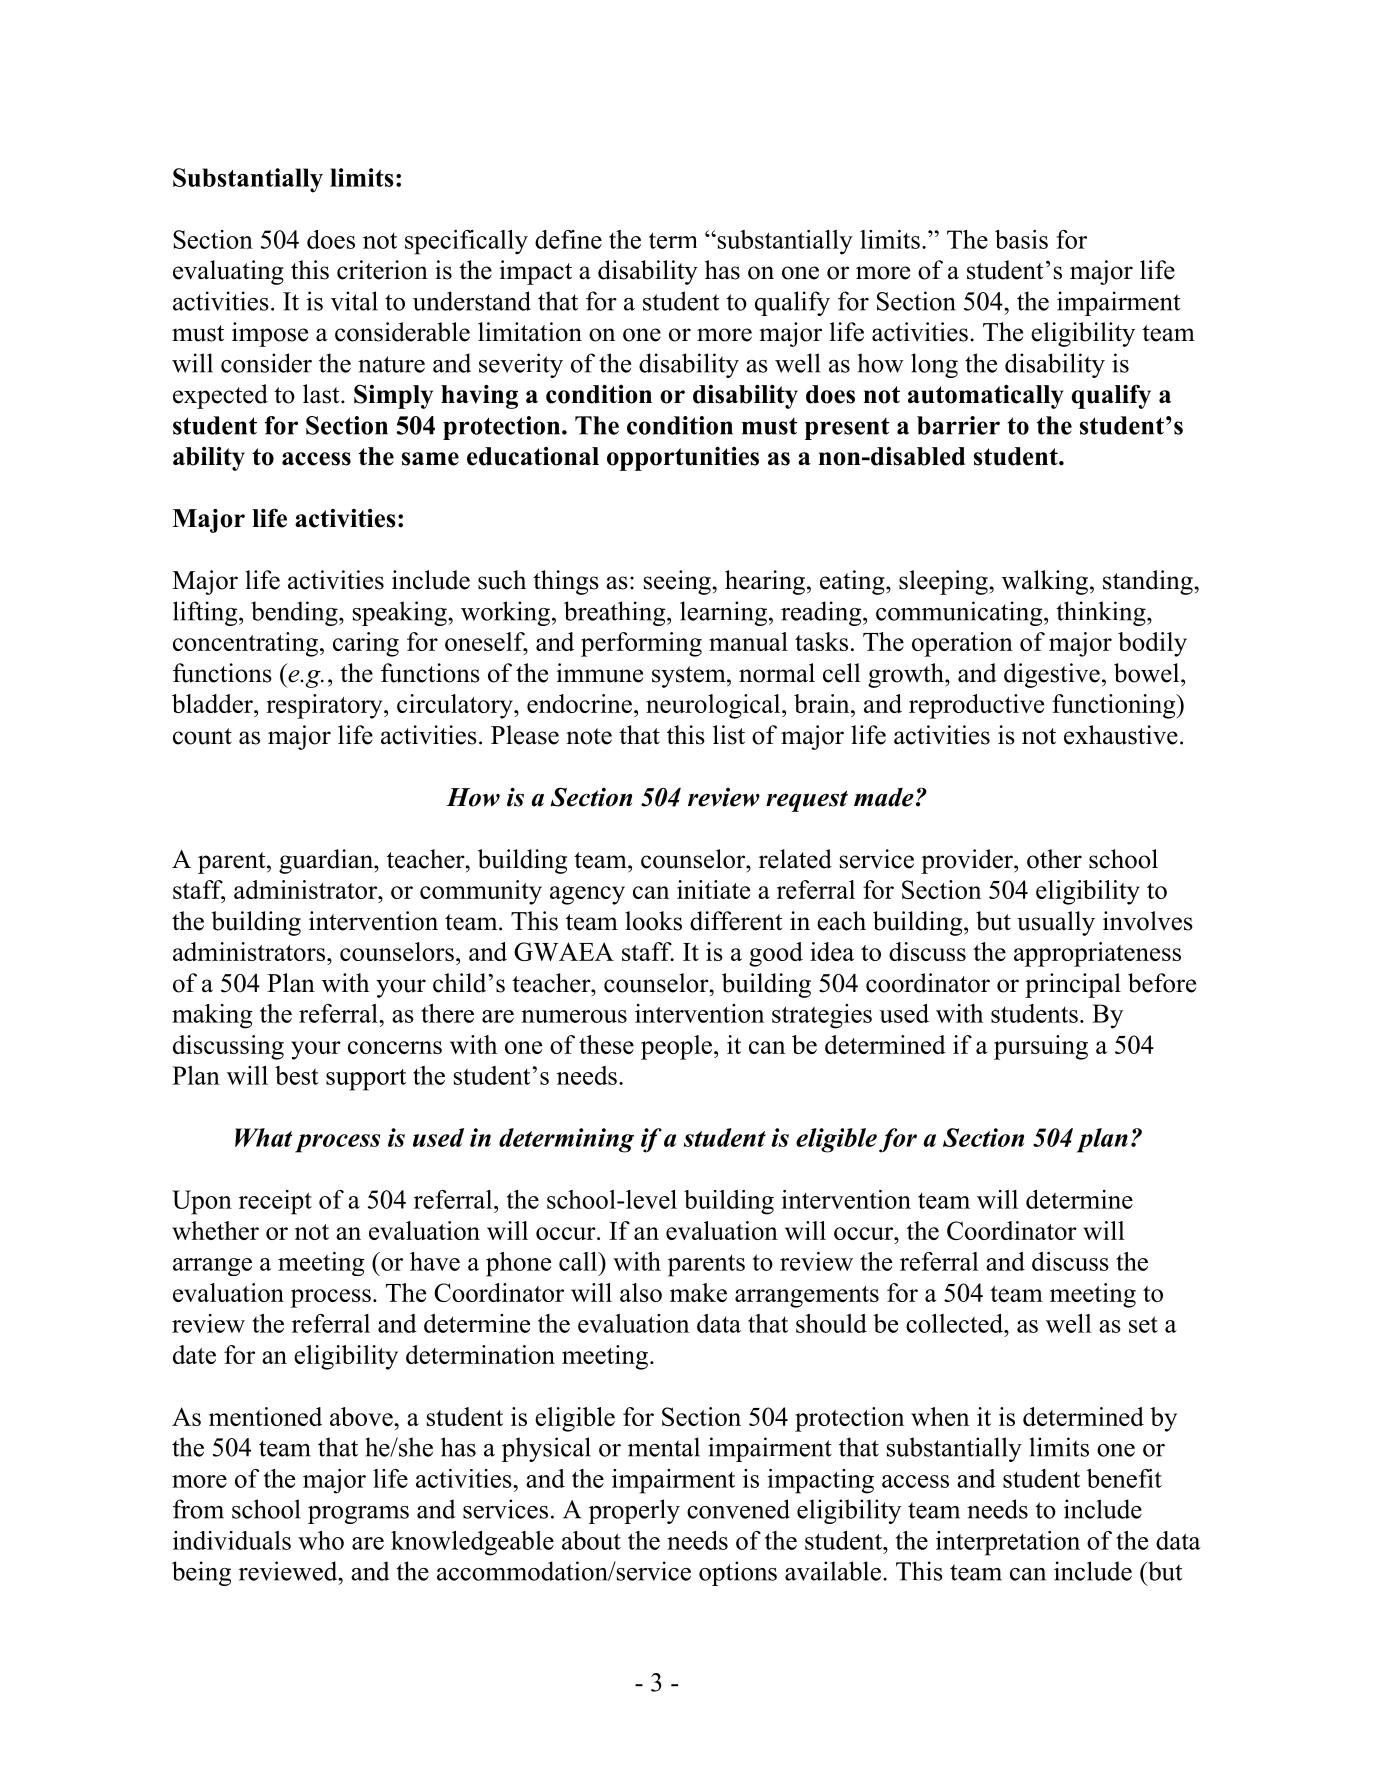 The image size is (1374, 1778). Describe the element at coordinates (568, 239) in the image. I see `define` at that location.
